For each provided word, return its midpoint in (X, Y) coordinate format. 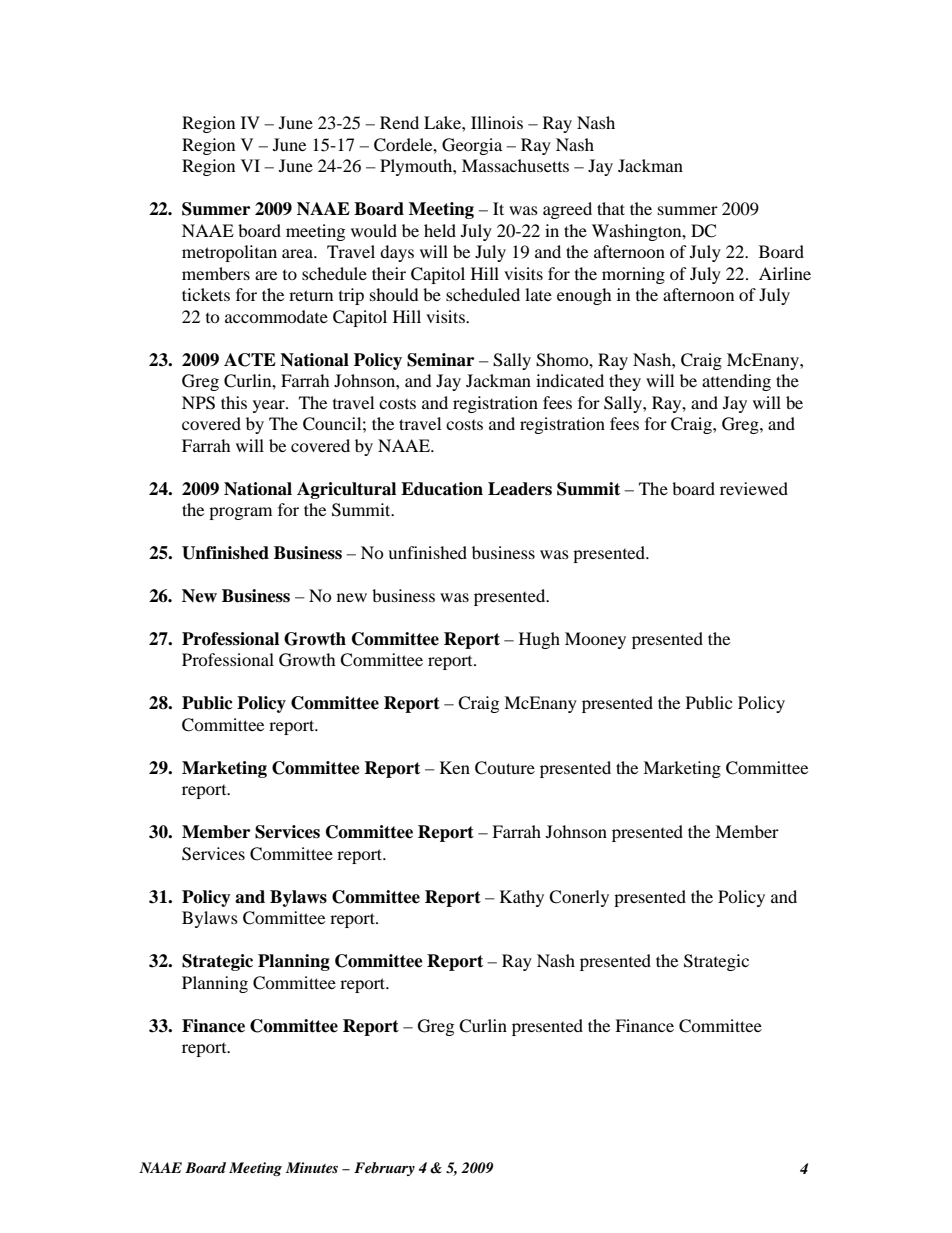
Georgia (472, 146)
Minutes (312, 1167)
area (298, 253)
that (611, 208)
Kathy (522, 898)
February (384, 1169)
